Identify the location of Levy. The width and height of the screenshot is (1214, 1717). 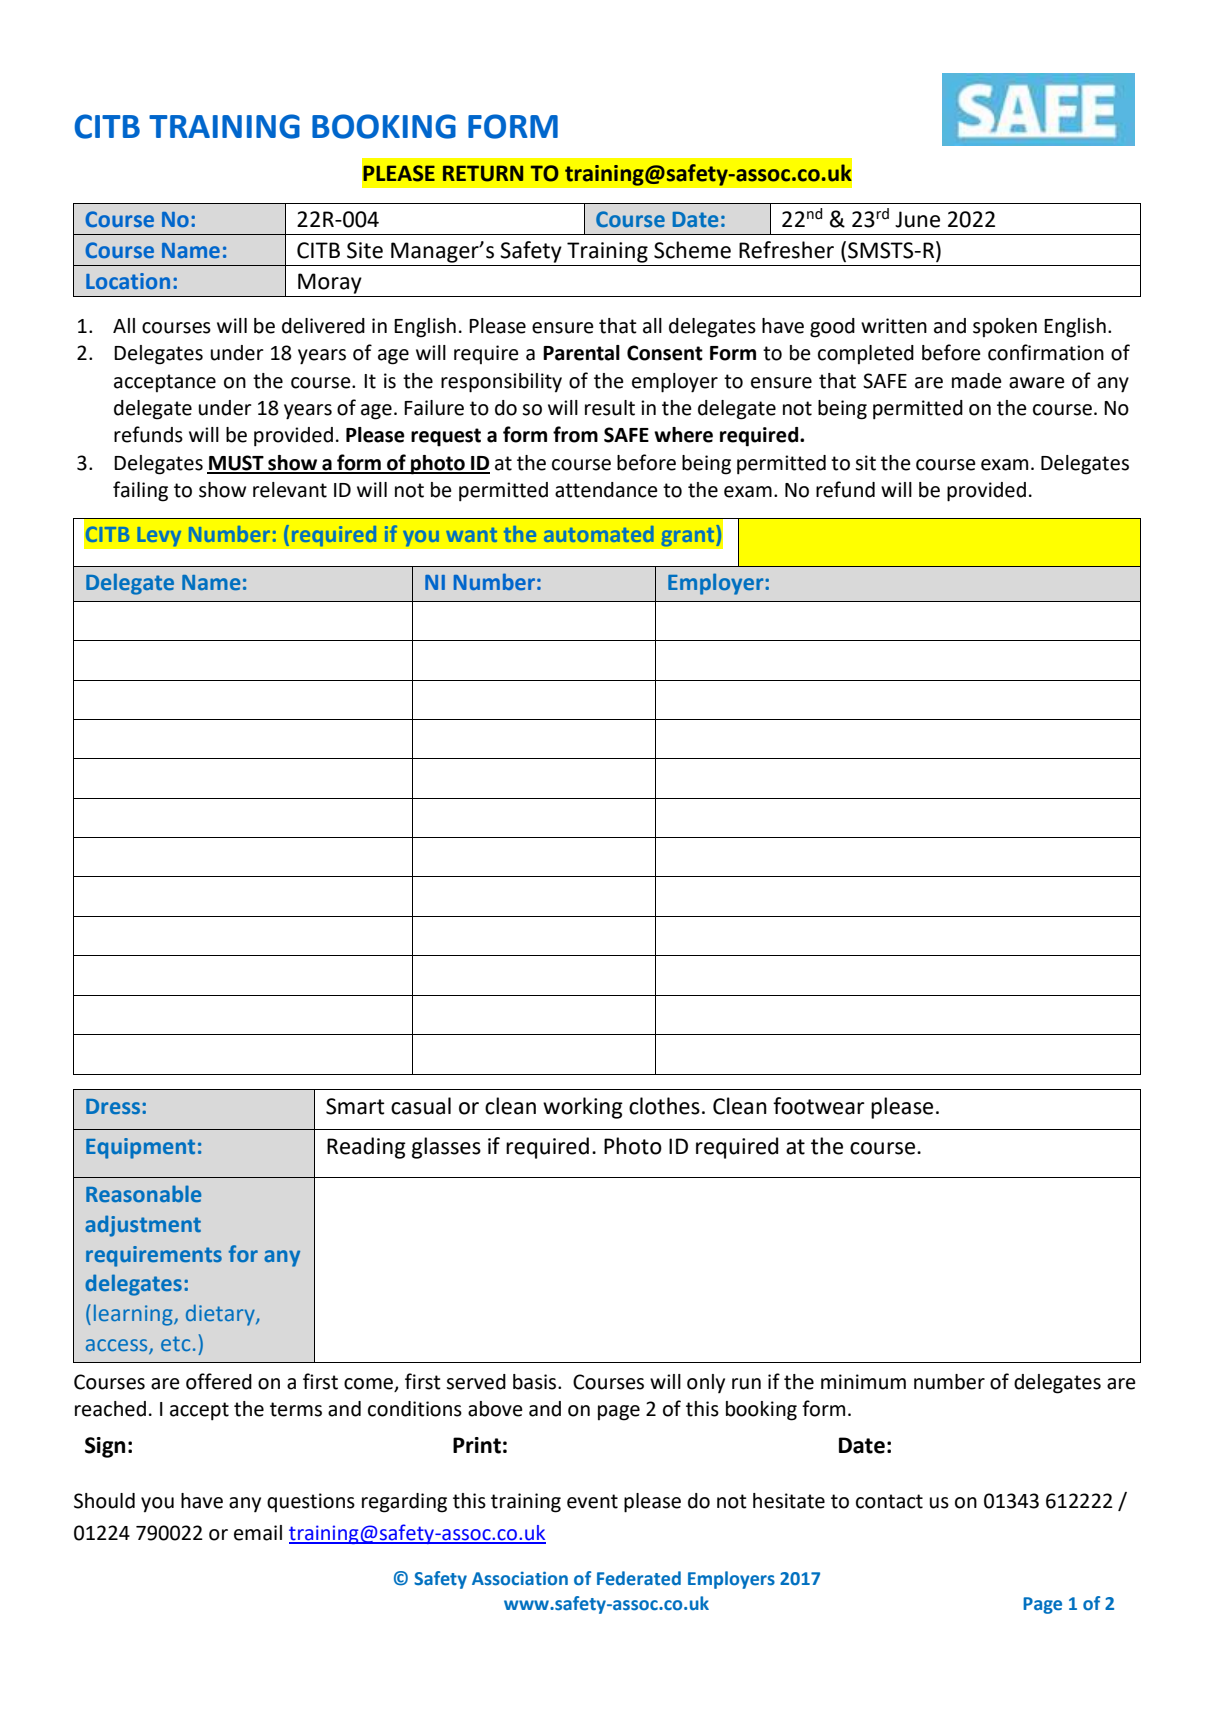
(159, 536).
